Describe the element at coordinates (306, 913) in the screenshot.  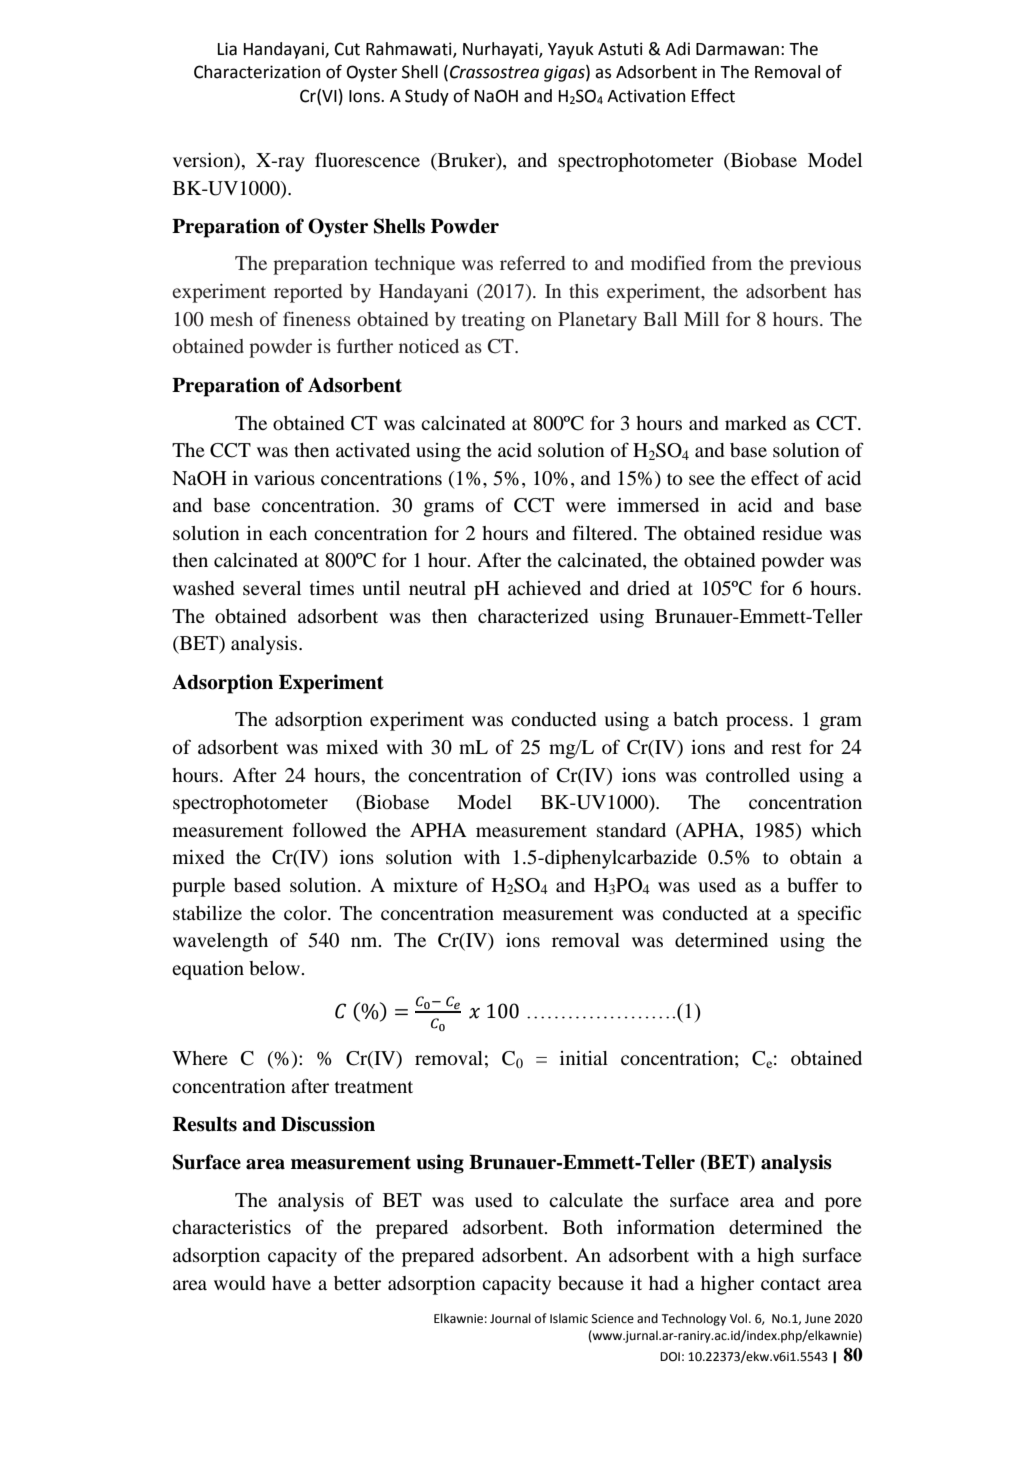
I see `color` at that location.
